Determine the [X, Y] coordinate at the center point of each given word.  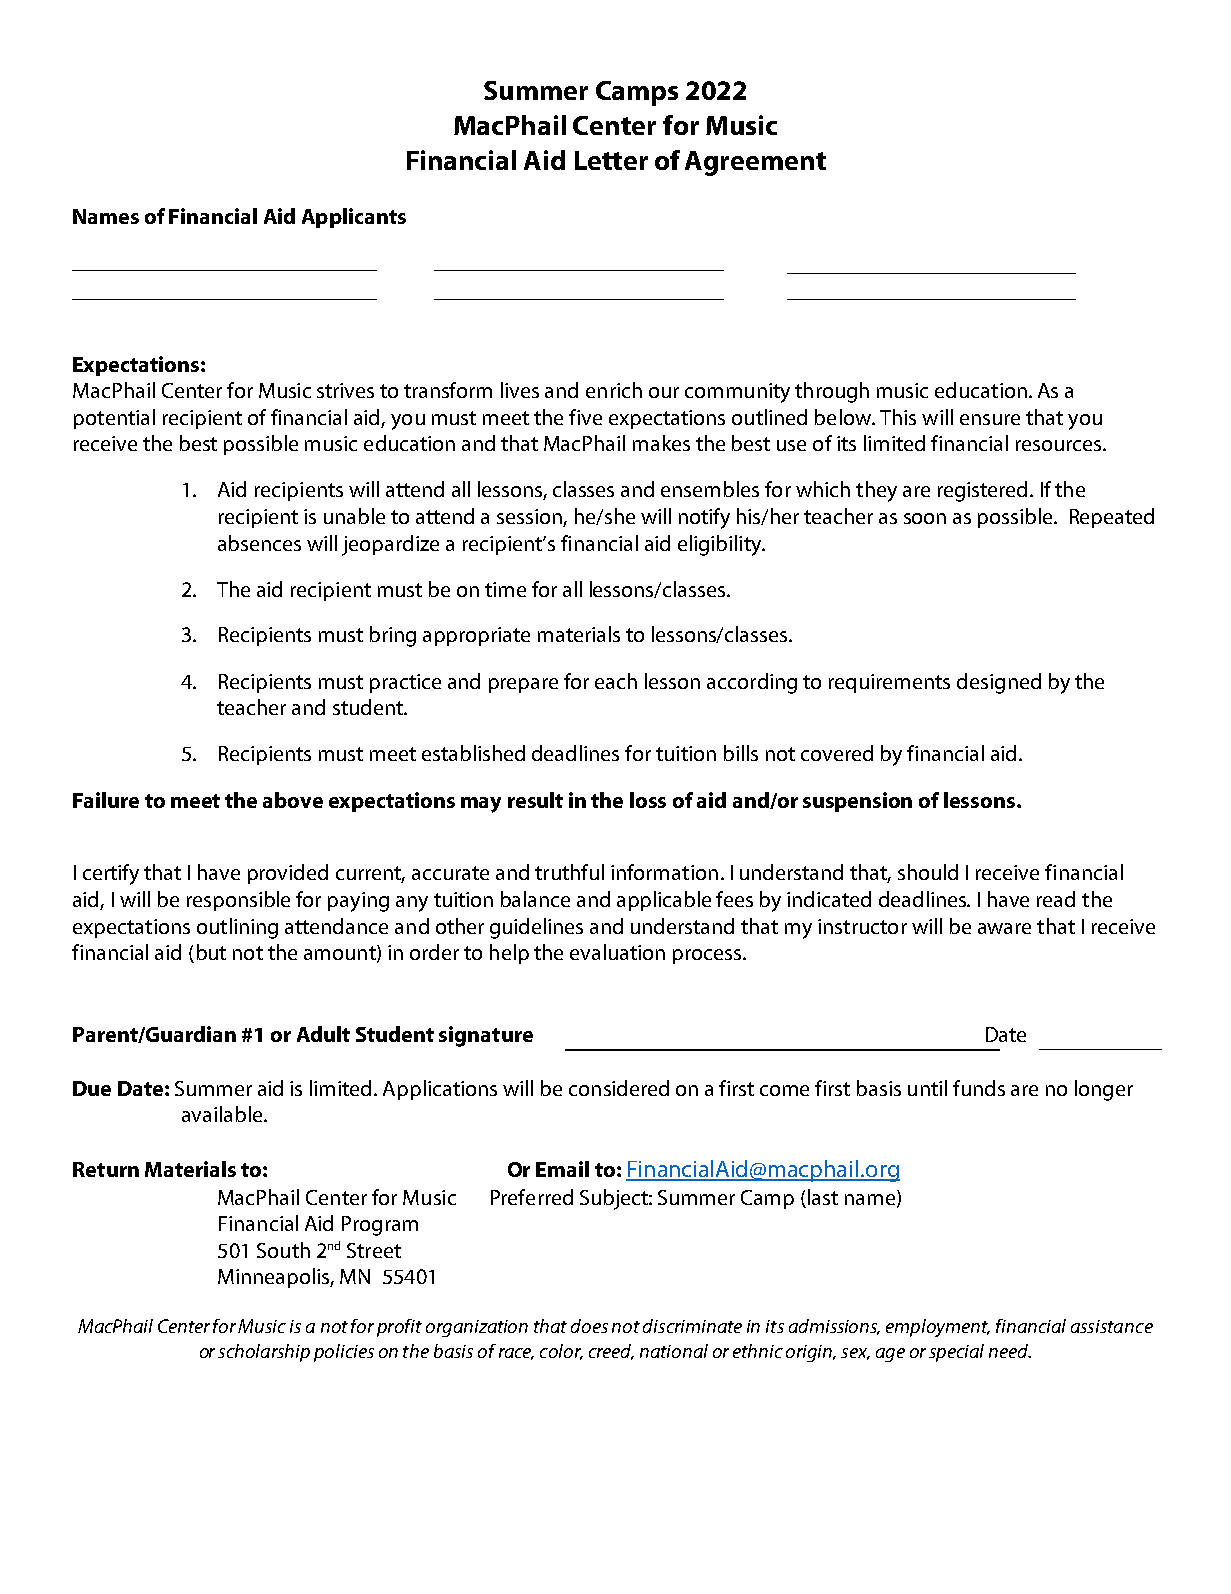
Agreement [755, 163]
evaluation [617, 952]
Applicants [354, 218]
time [505, 589]
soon [925, 518]
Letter [611, 160]
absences [259, 543]
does [589, 1326]
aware [1004, 928]
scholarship [264, 1353]
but [211, 952]
